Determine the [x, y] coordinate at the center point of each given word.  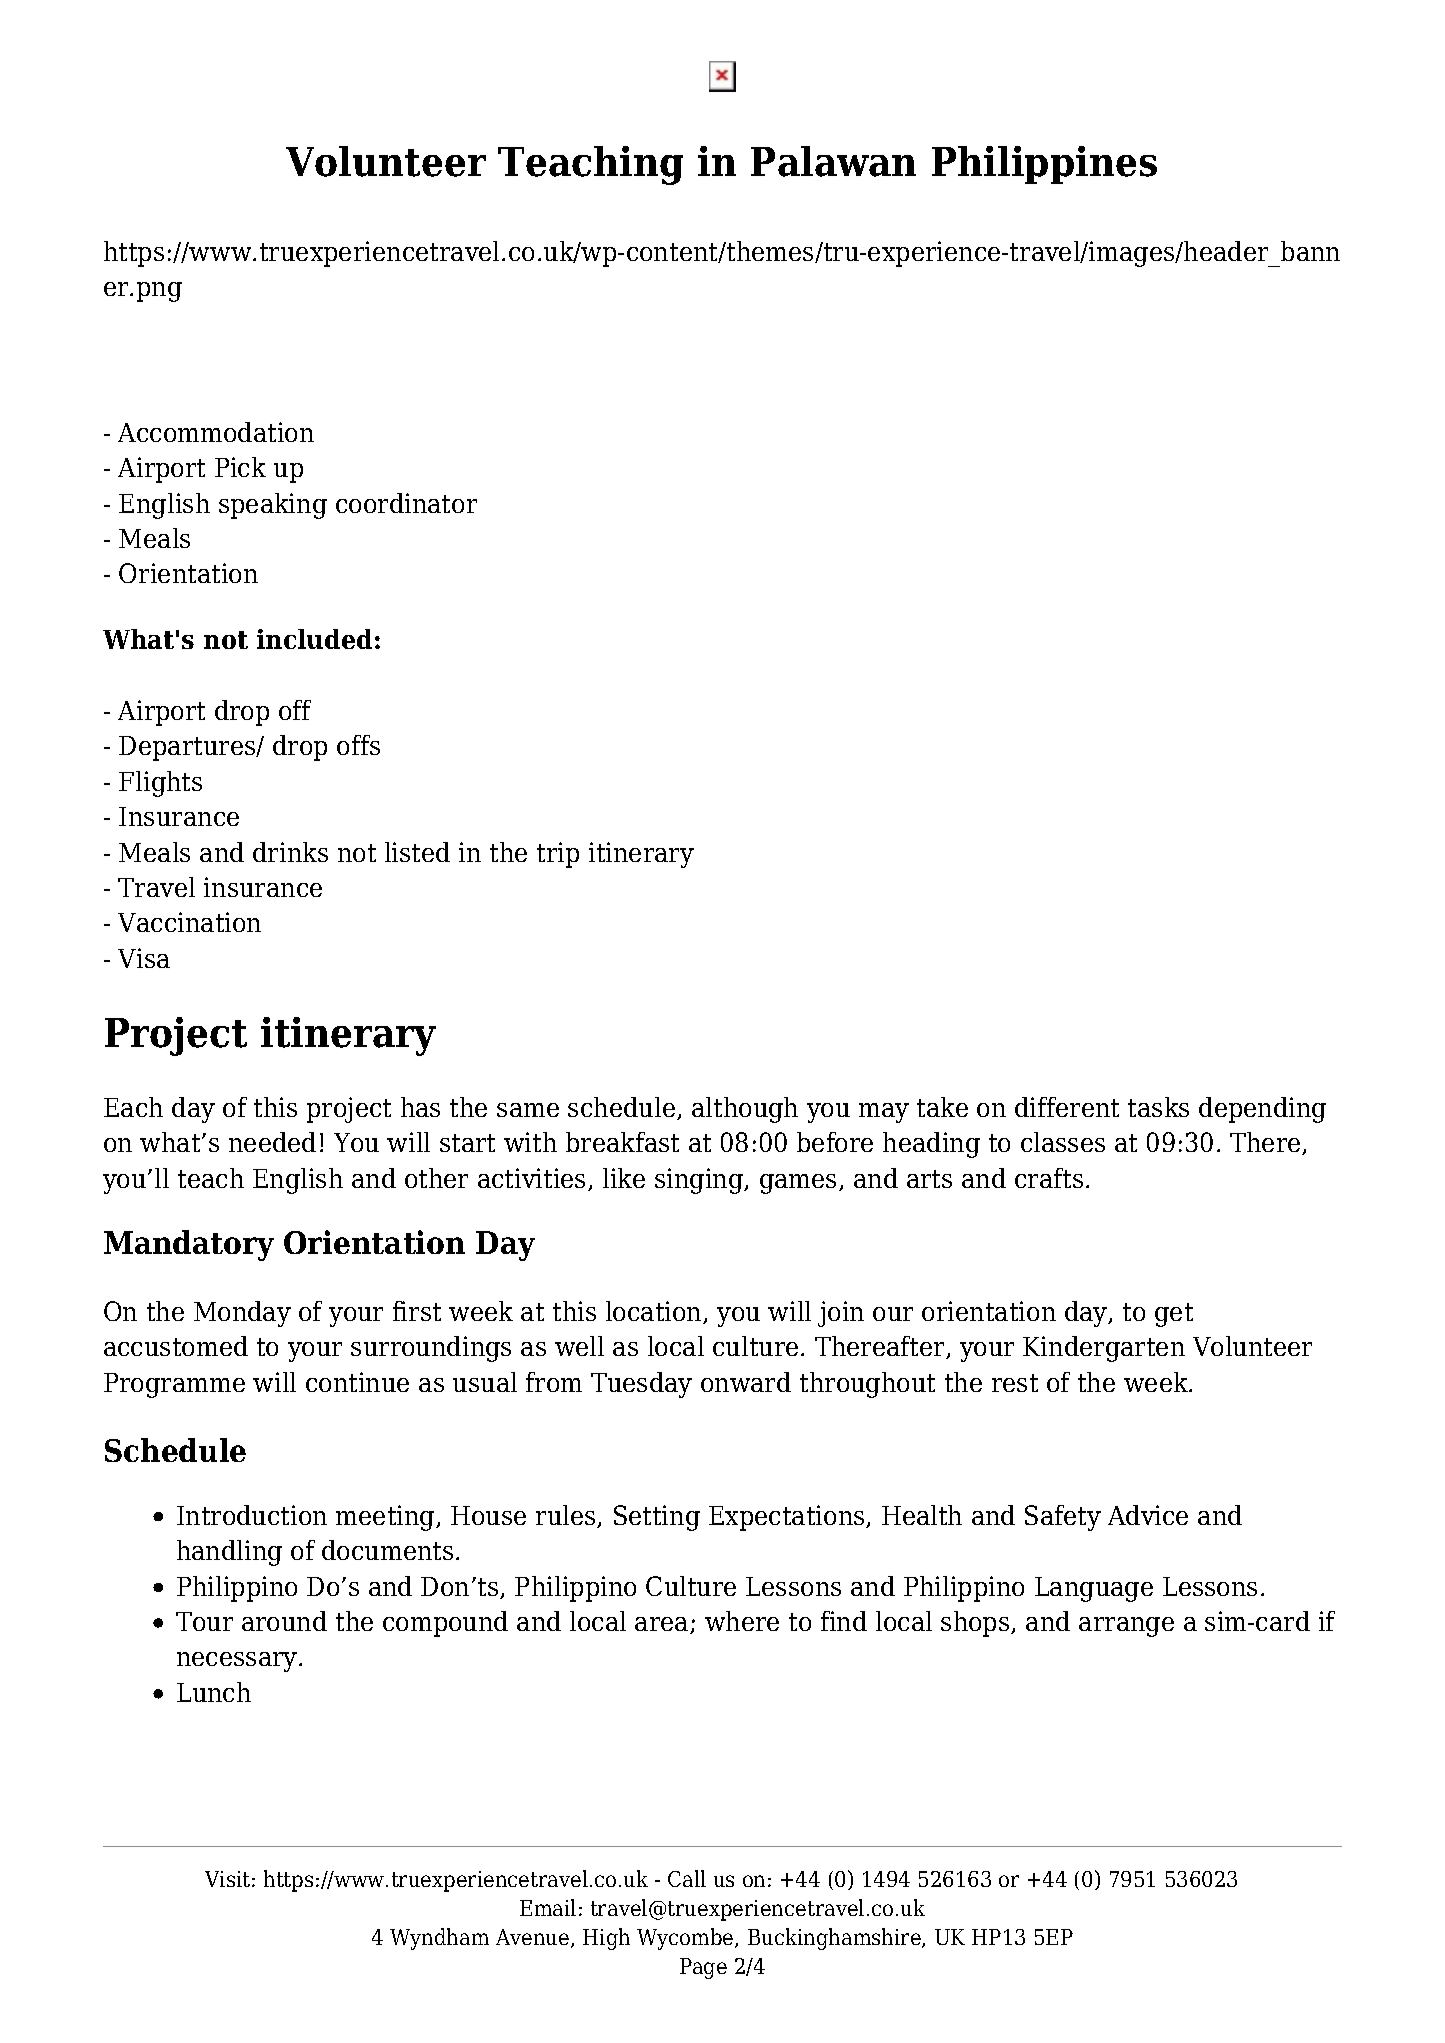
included [314, 639]
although [745, 1110]
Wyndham [439, 1939]
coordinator [406, 503]
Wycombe [686, 1939]
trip [558, 855]
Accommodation [216, 432]
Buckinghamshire [835, 1939]
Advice [1148, 1515]
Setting [657, 1518]
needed [272, 1142]
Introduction [252, 1515]
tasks [1158, 1107]
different [1067, 1107]
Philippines [1044, 165]
